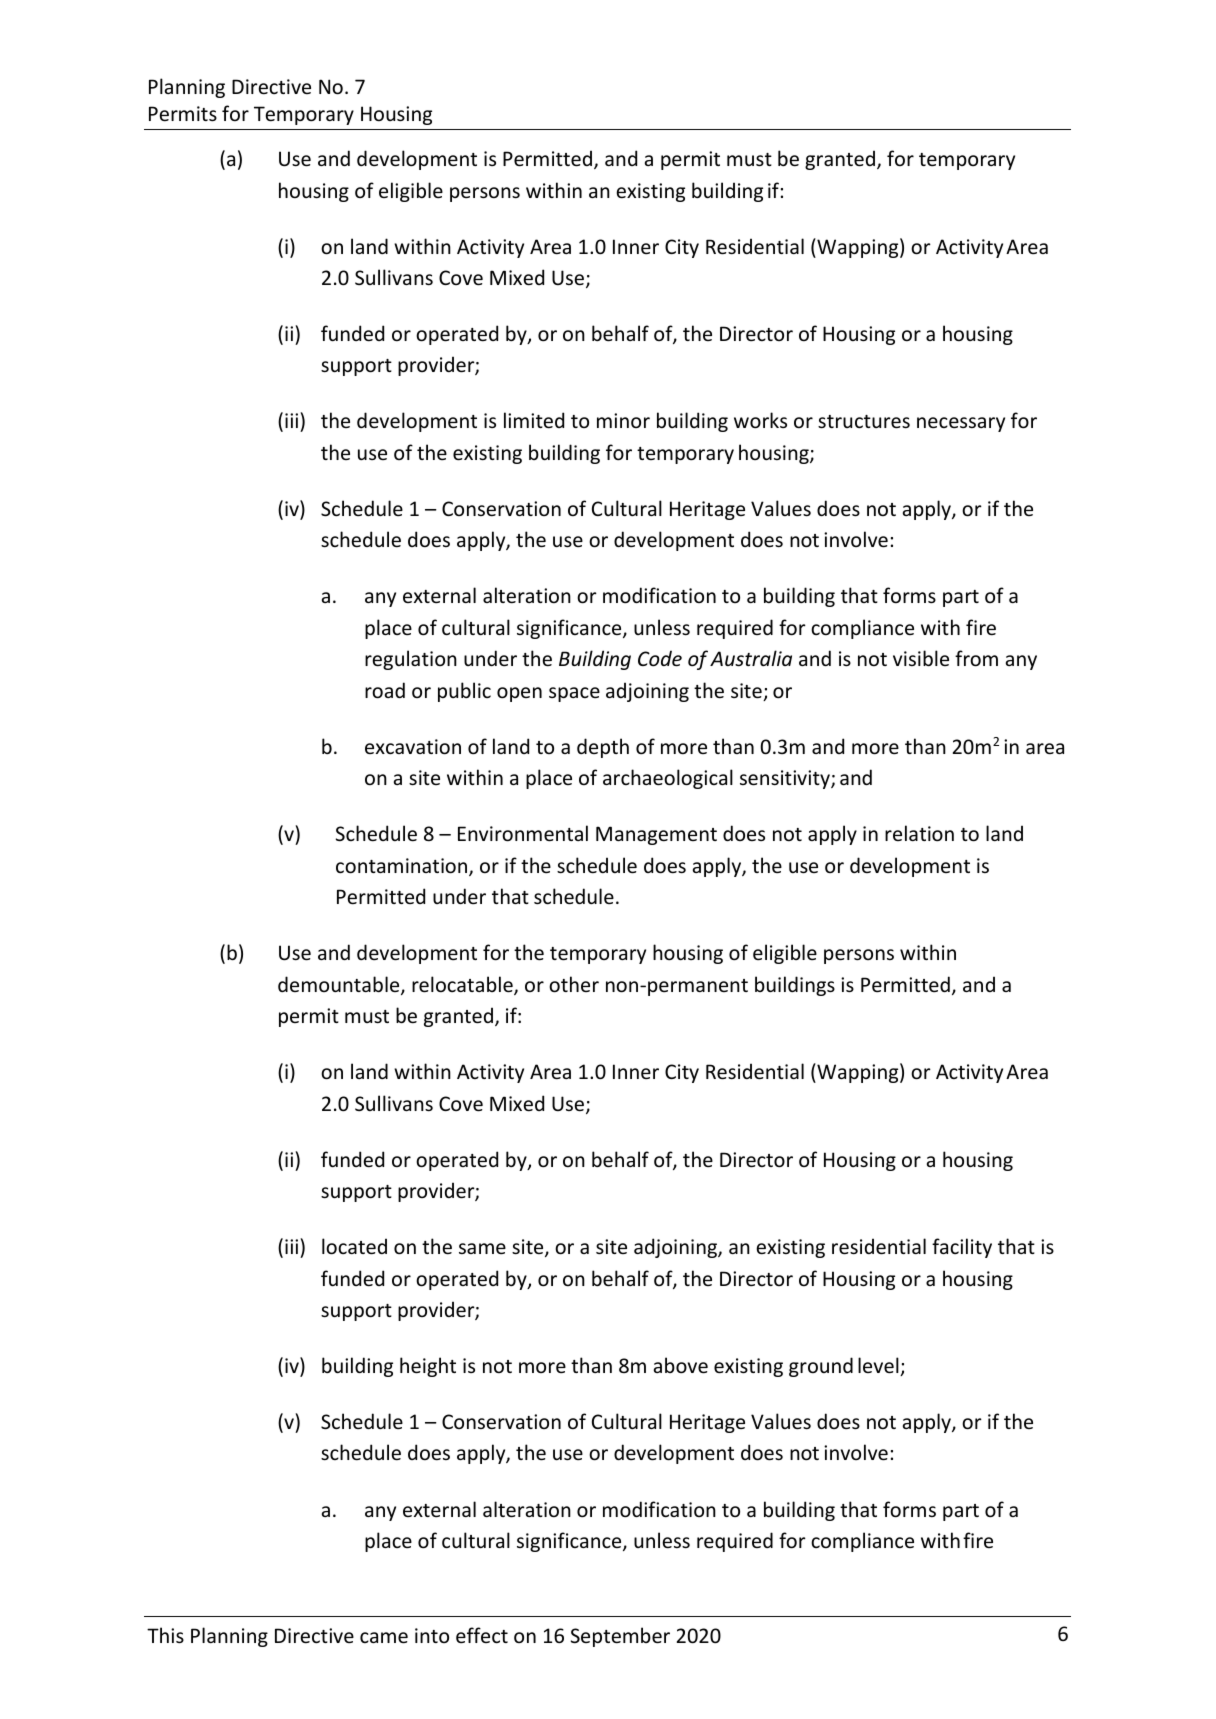 This screenshot has width=1216, height=1719. What do you see at coordinates (921, 658) in the screenshot?
I see `visible` at bounding box center [921, 658].
